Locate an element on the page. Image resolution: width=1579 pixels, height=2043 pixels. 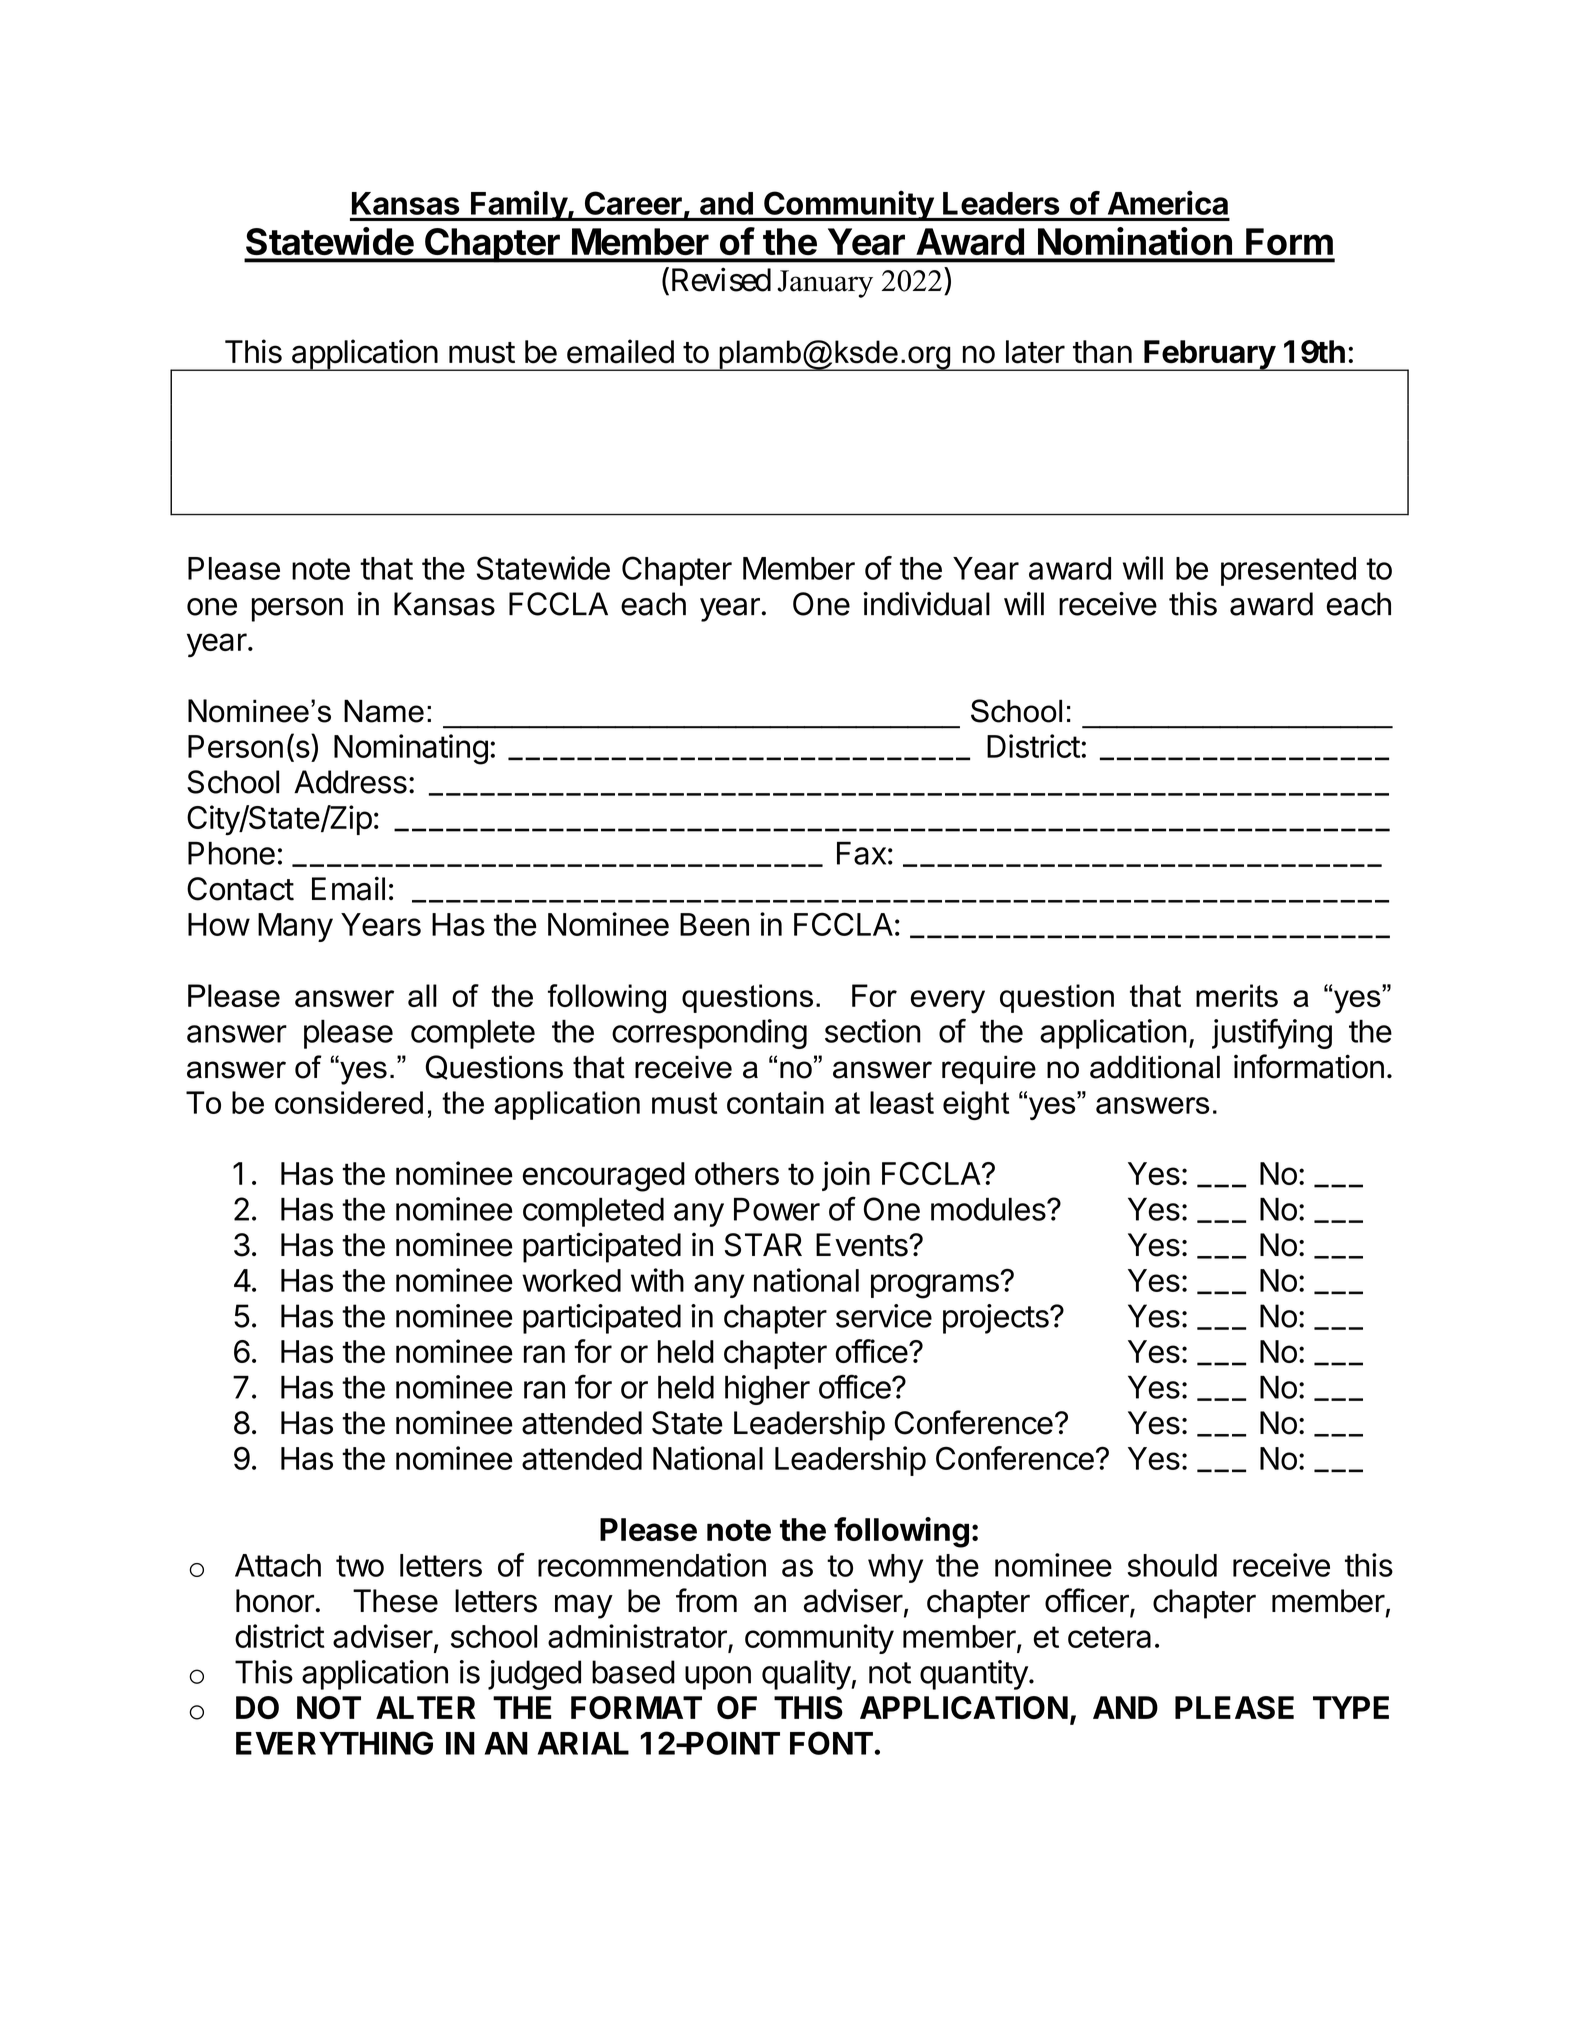
merits is located at coordinates (1237, 995).
